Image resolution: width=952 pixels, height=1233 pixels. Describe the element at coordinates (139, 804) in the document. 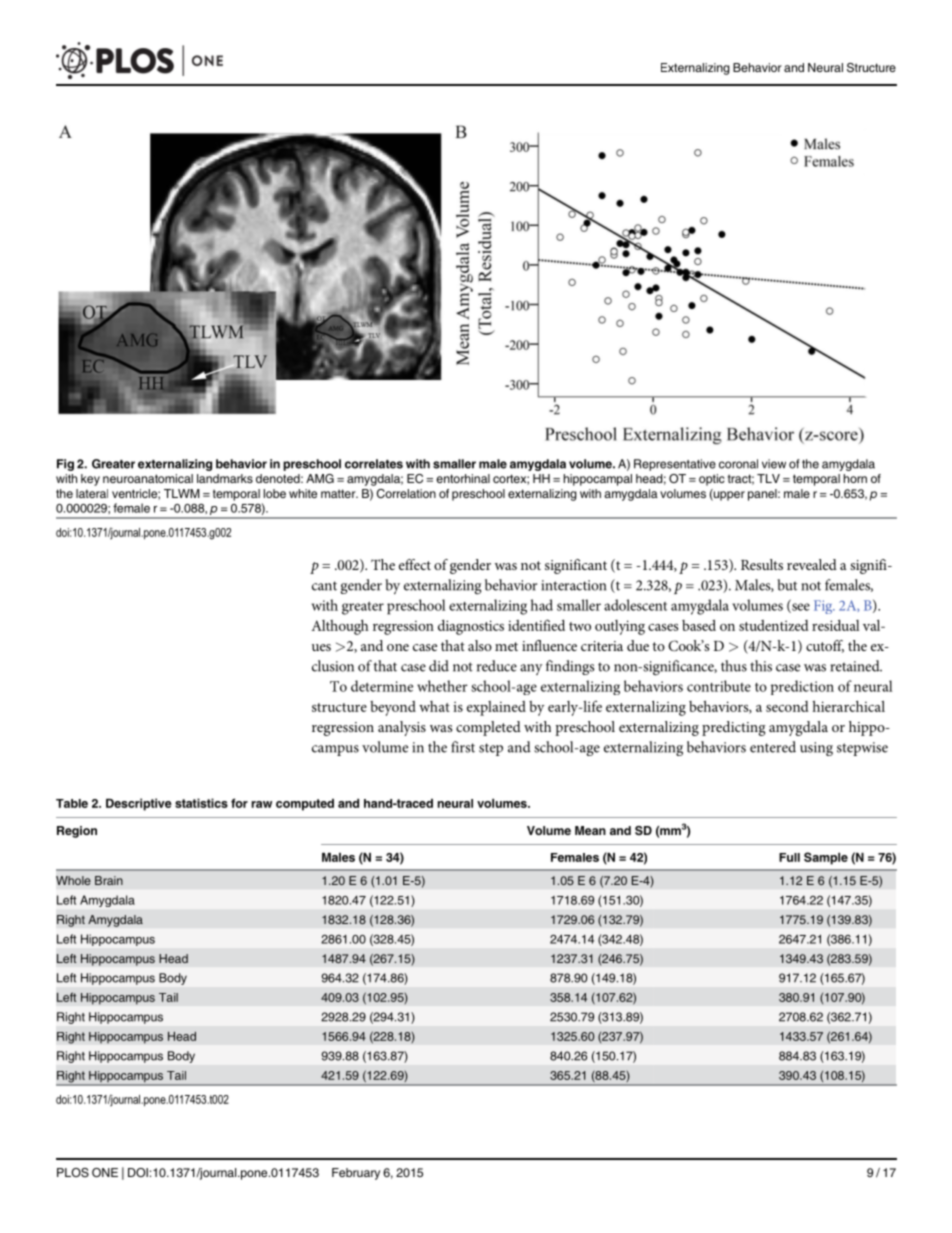

I see `Descriptive` at that location.
